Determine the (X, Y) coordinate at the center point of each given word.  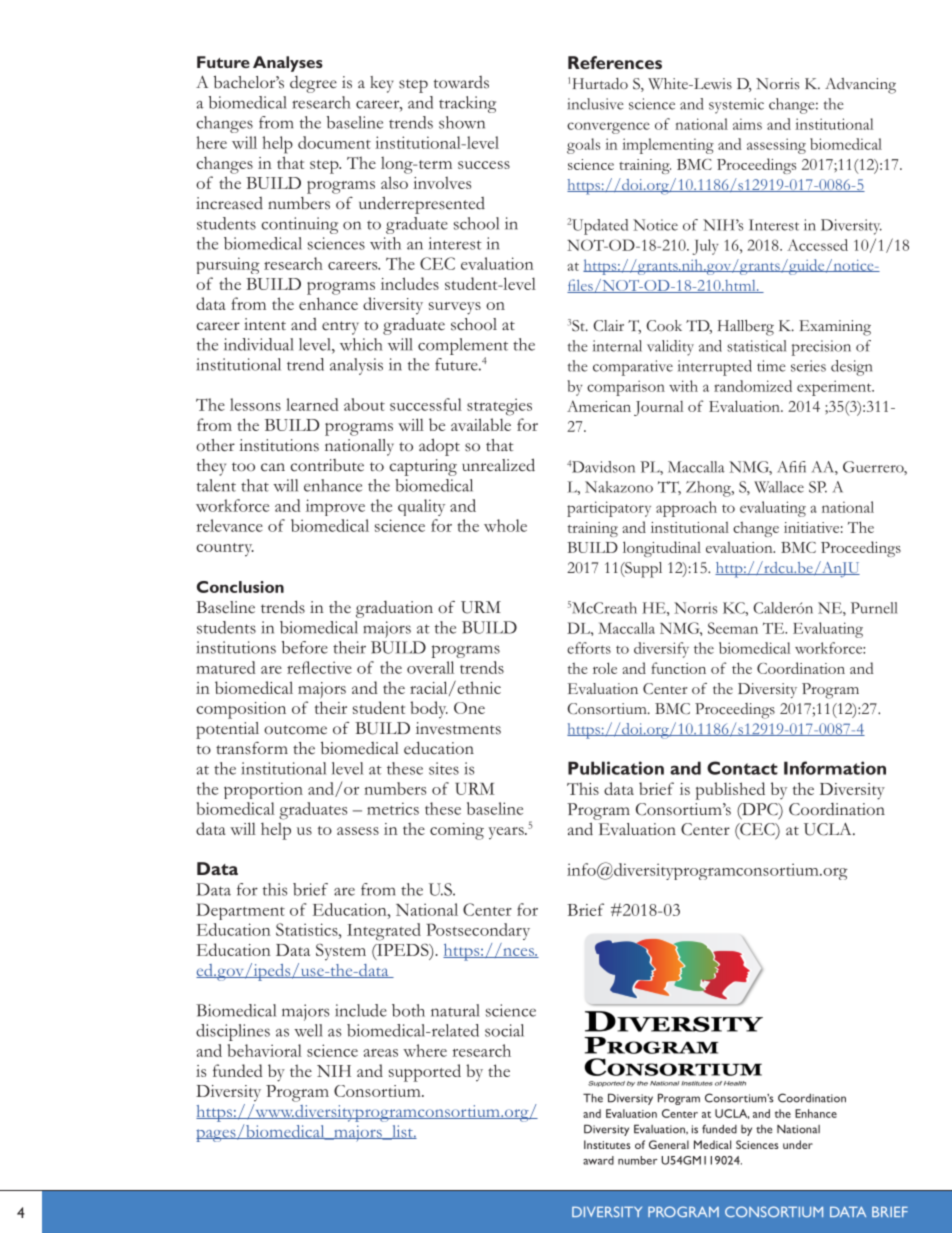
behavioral (264, 1050)
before (305, 647)
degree (313, 84)
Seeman (733, 628)
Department (240, 911)
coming (457, 831)
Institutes (607, 1144)
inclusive (595, 104)
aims (747, 124)
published (730, 791)
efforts (589, 648)
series (808, 366)
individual (259, 344)
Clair (608, 325)
